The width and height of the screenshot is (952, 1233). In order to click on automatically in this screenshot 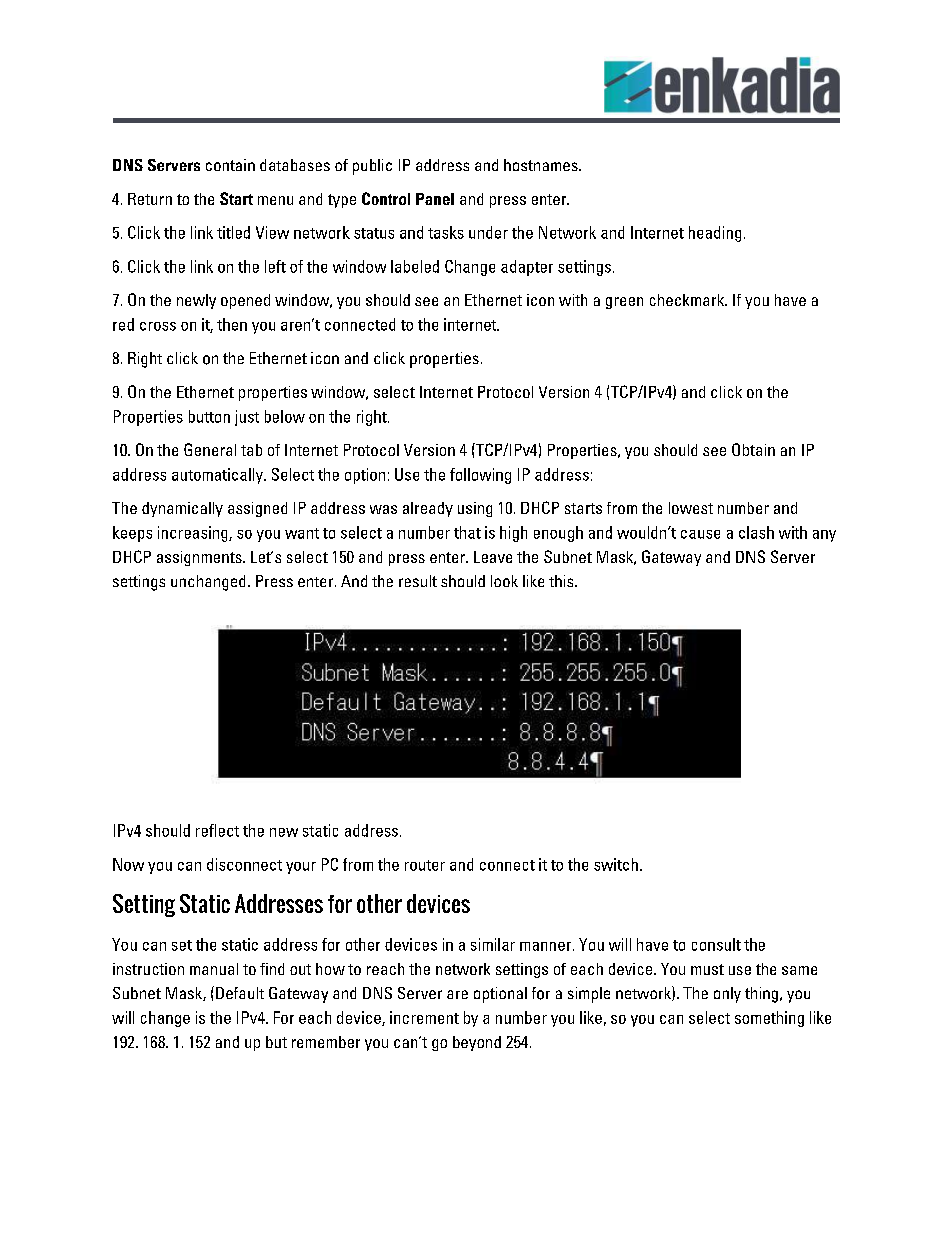, I will do `click(218, 476)`.
